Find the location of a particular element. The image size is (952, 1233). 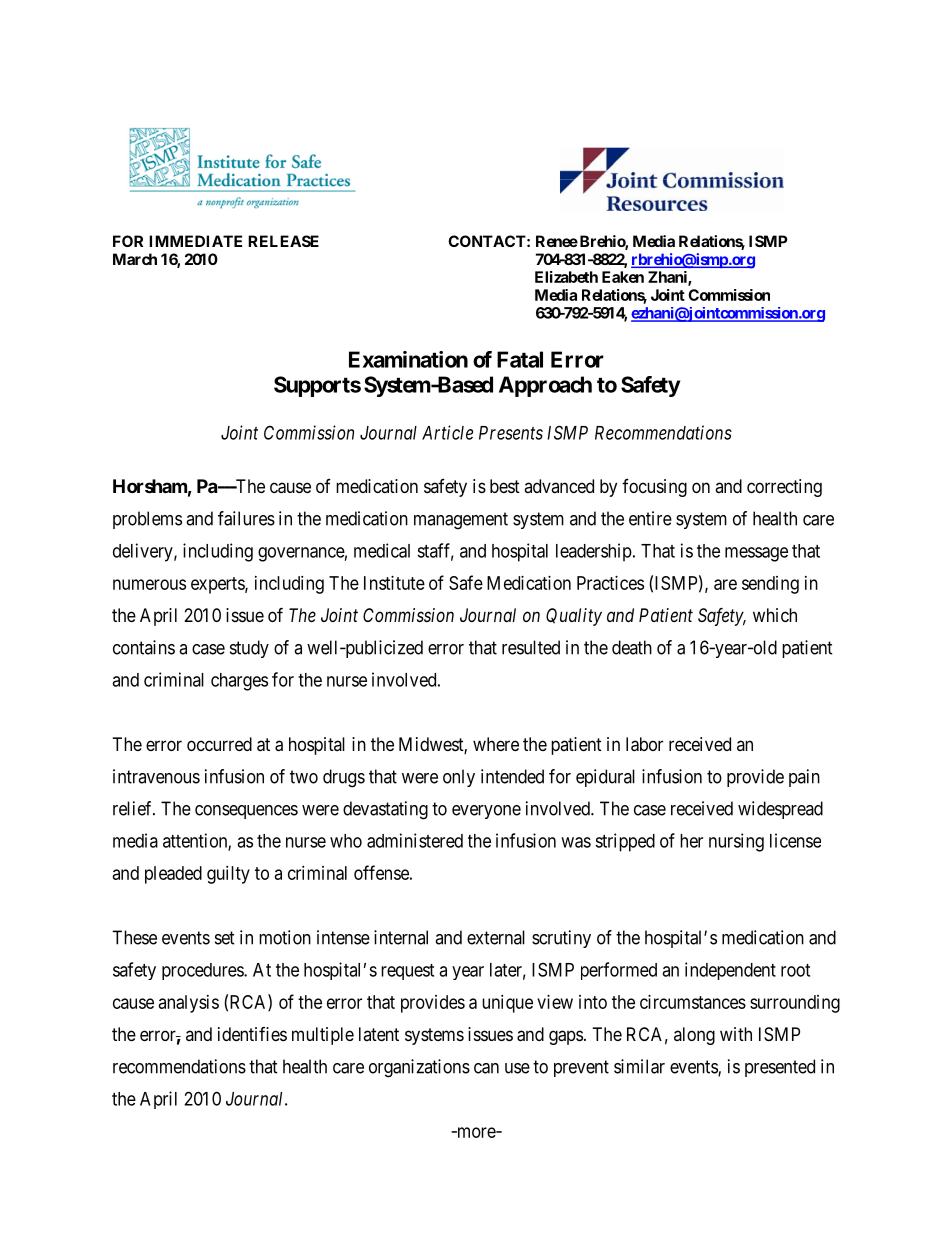

administered is located at coordinates (415, 840).
